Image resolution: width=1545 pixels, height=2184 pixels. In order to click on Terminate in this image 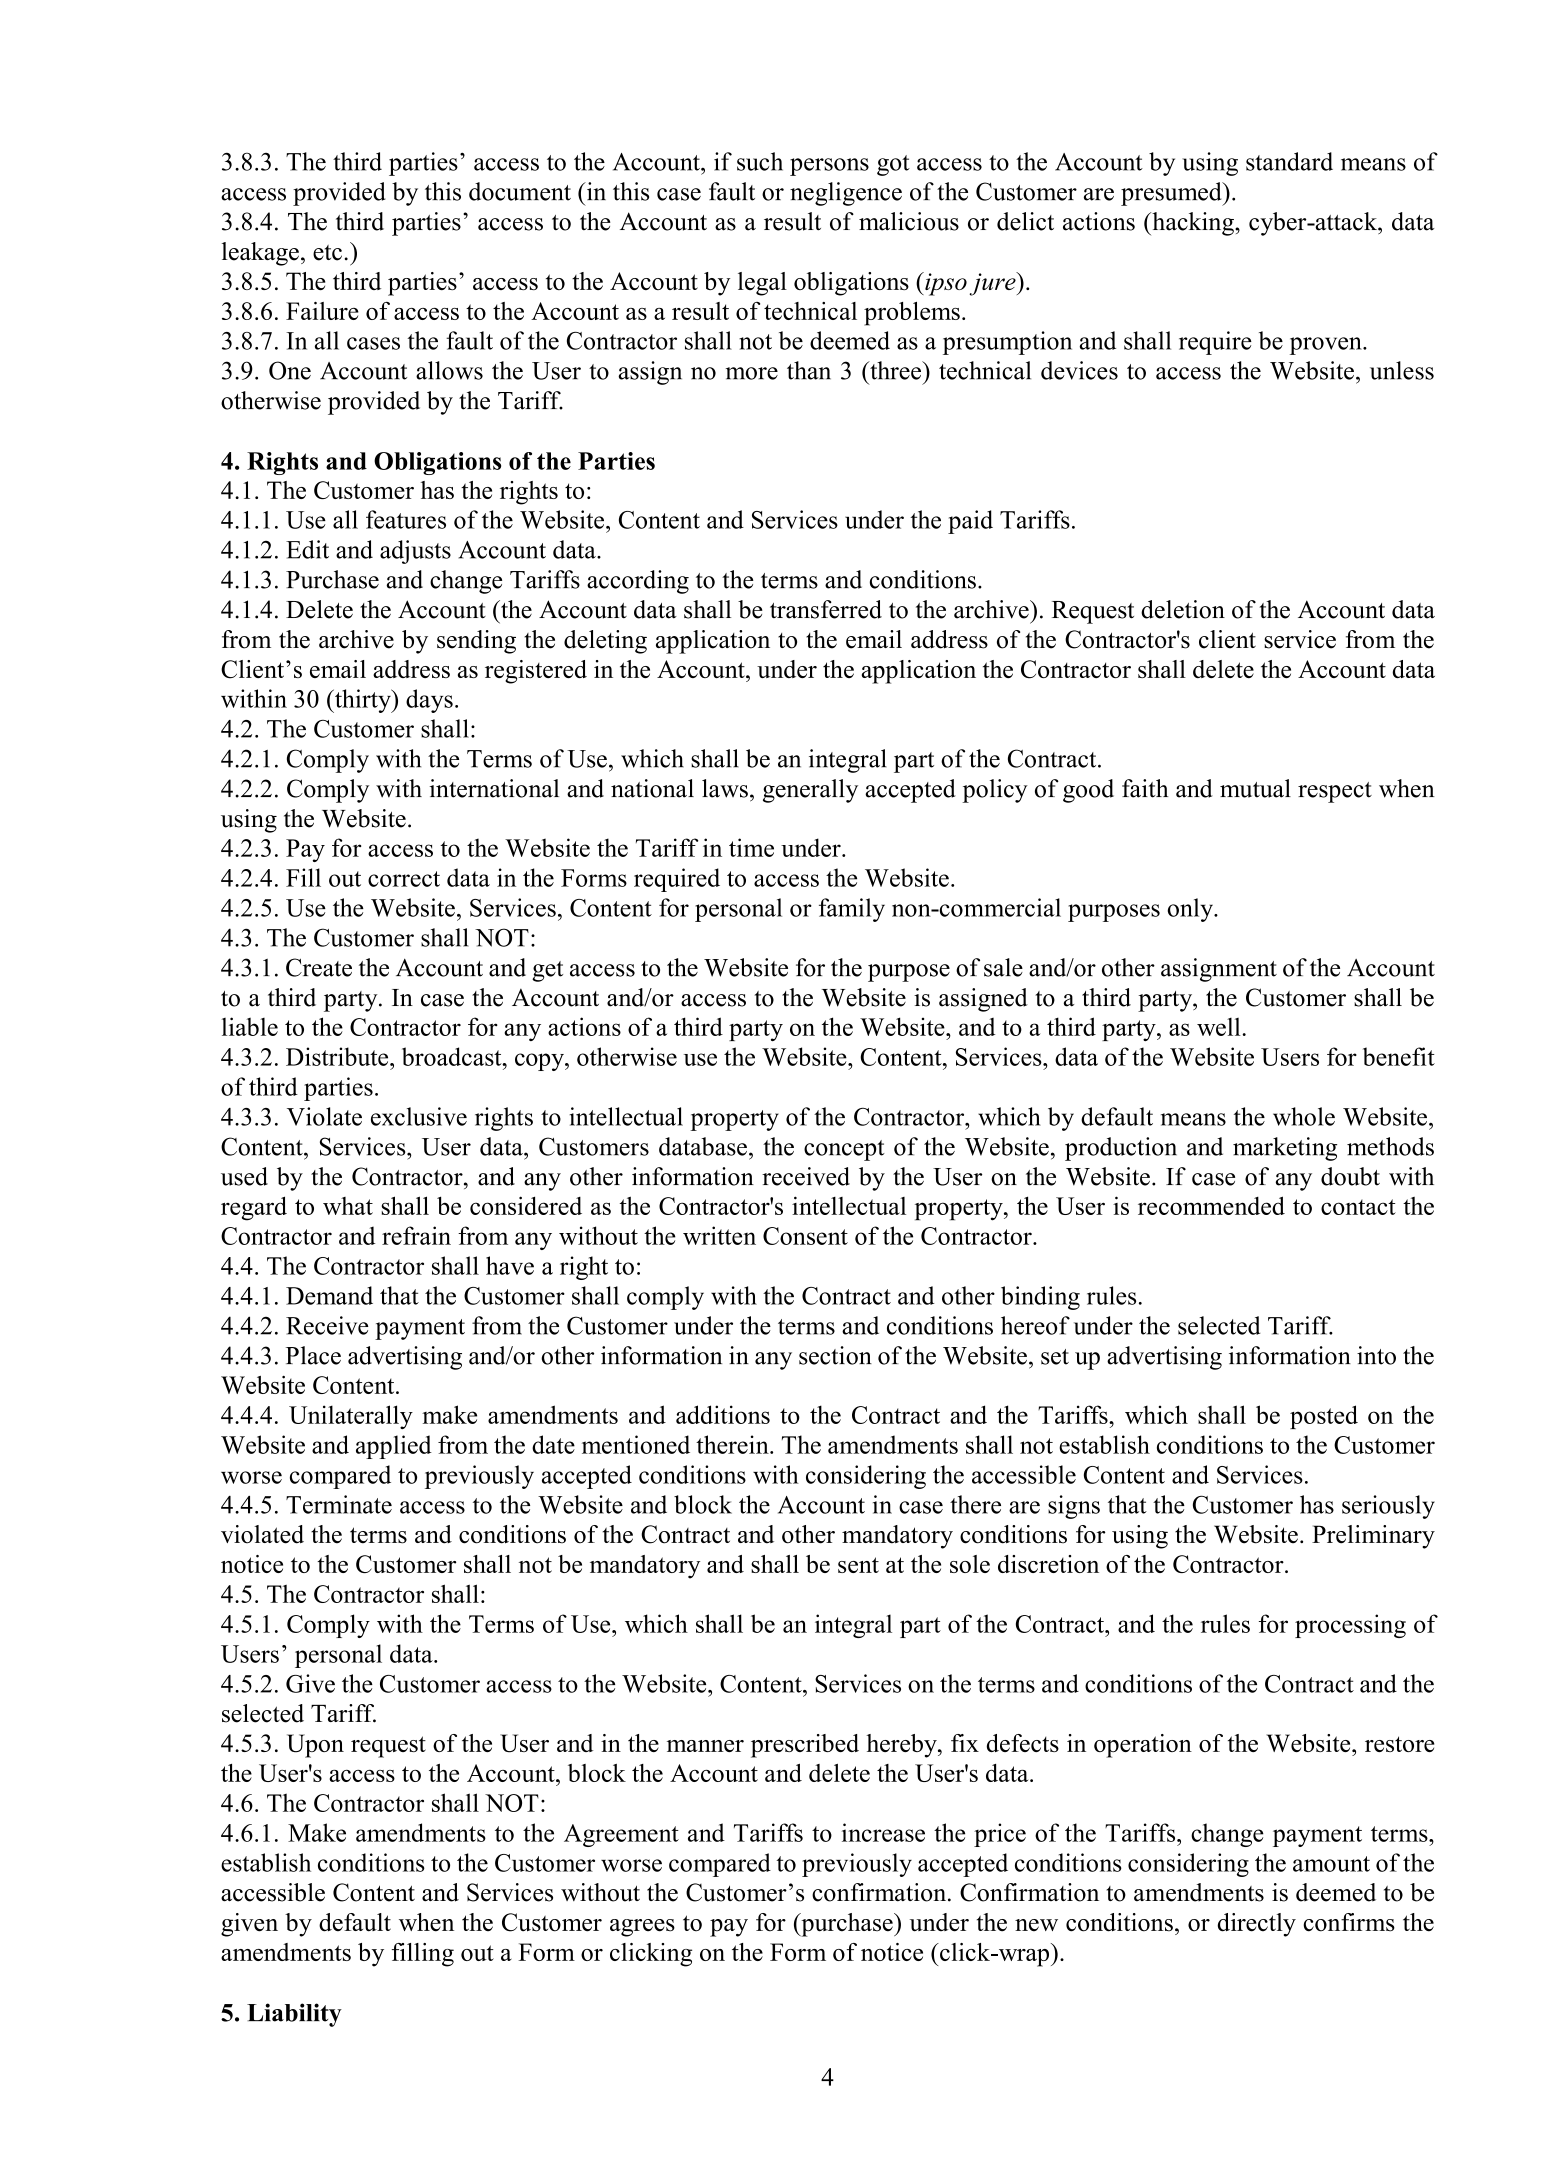, I will do `click(339, 1504)`.
